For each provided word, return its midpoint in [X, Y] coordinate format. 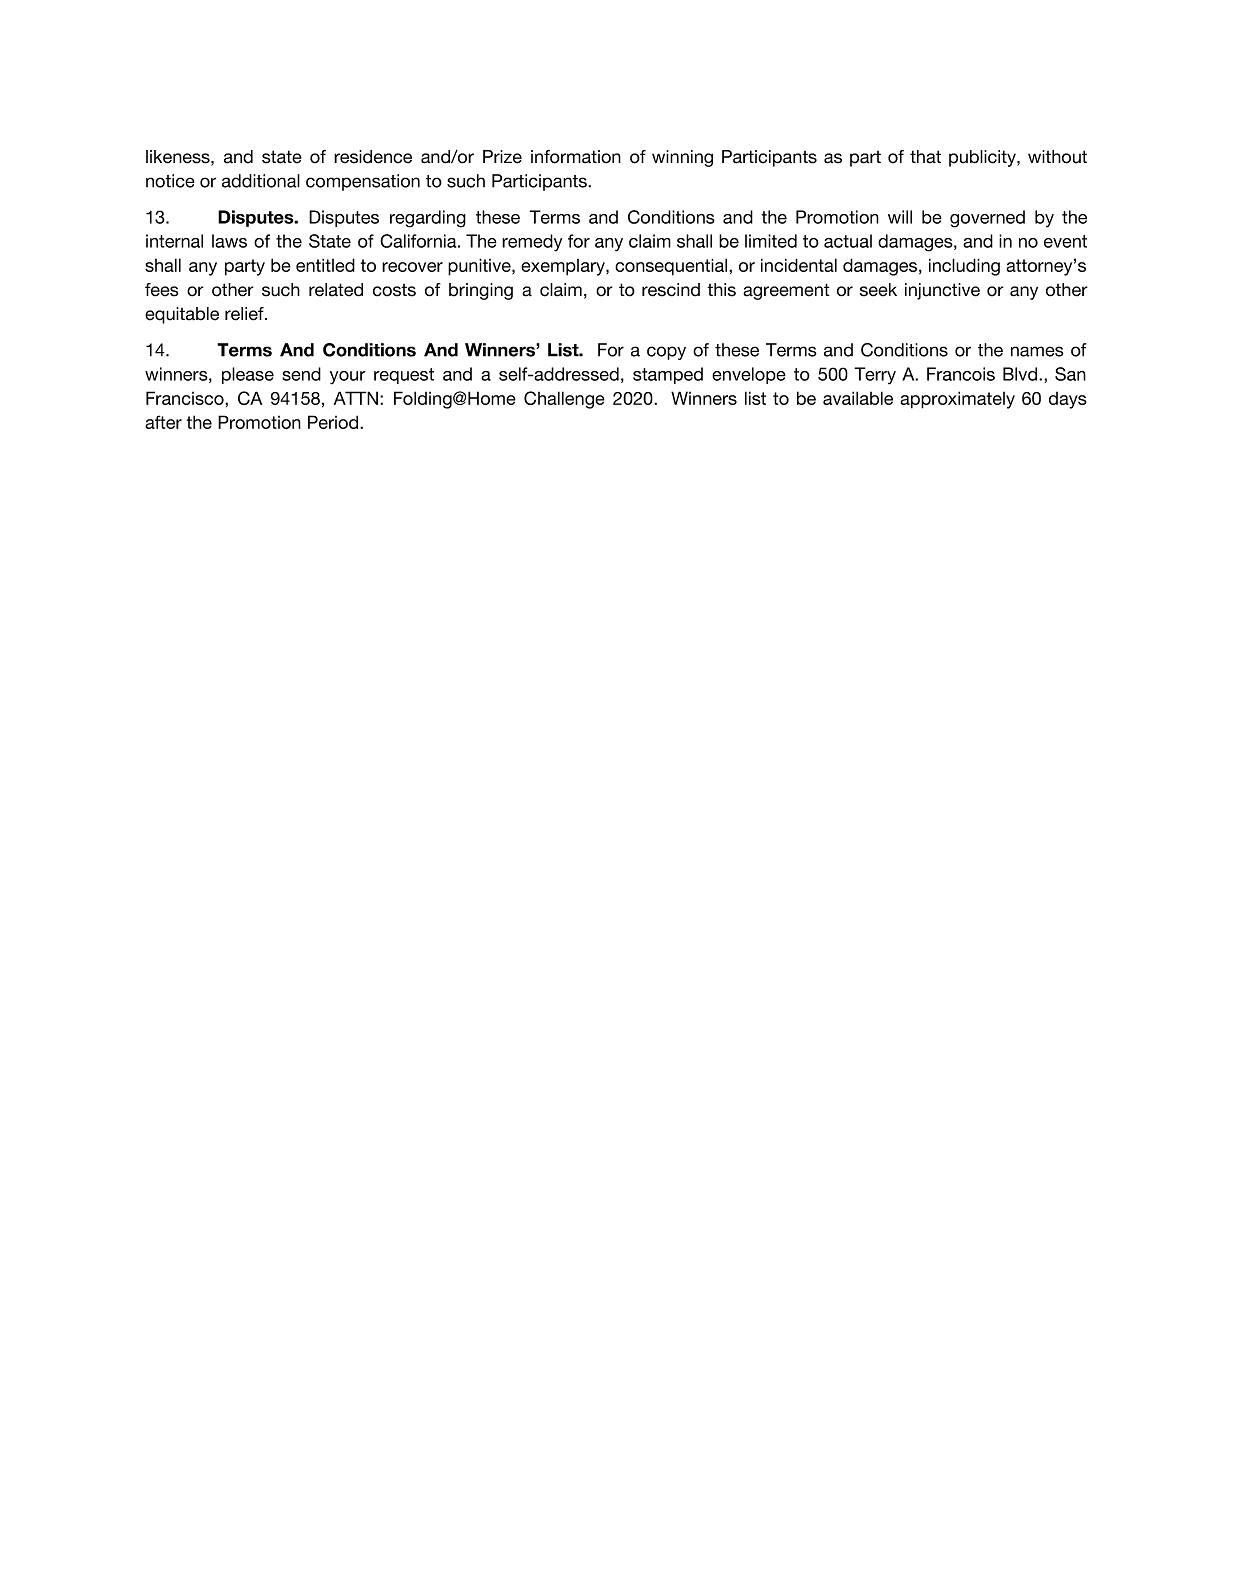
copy [666, 353]
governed [987, 219]
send [301, 374]
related [336, 290]
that [925, 157]
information [576, 157]
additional [261, 181]
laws [229, 241]
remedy [532, 243]
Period [333, 422]
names [1037, 351]
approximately [957, 400]
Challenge [564, 400]
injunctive [942, 291]
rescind [671, 290]
